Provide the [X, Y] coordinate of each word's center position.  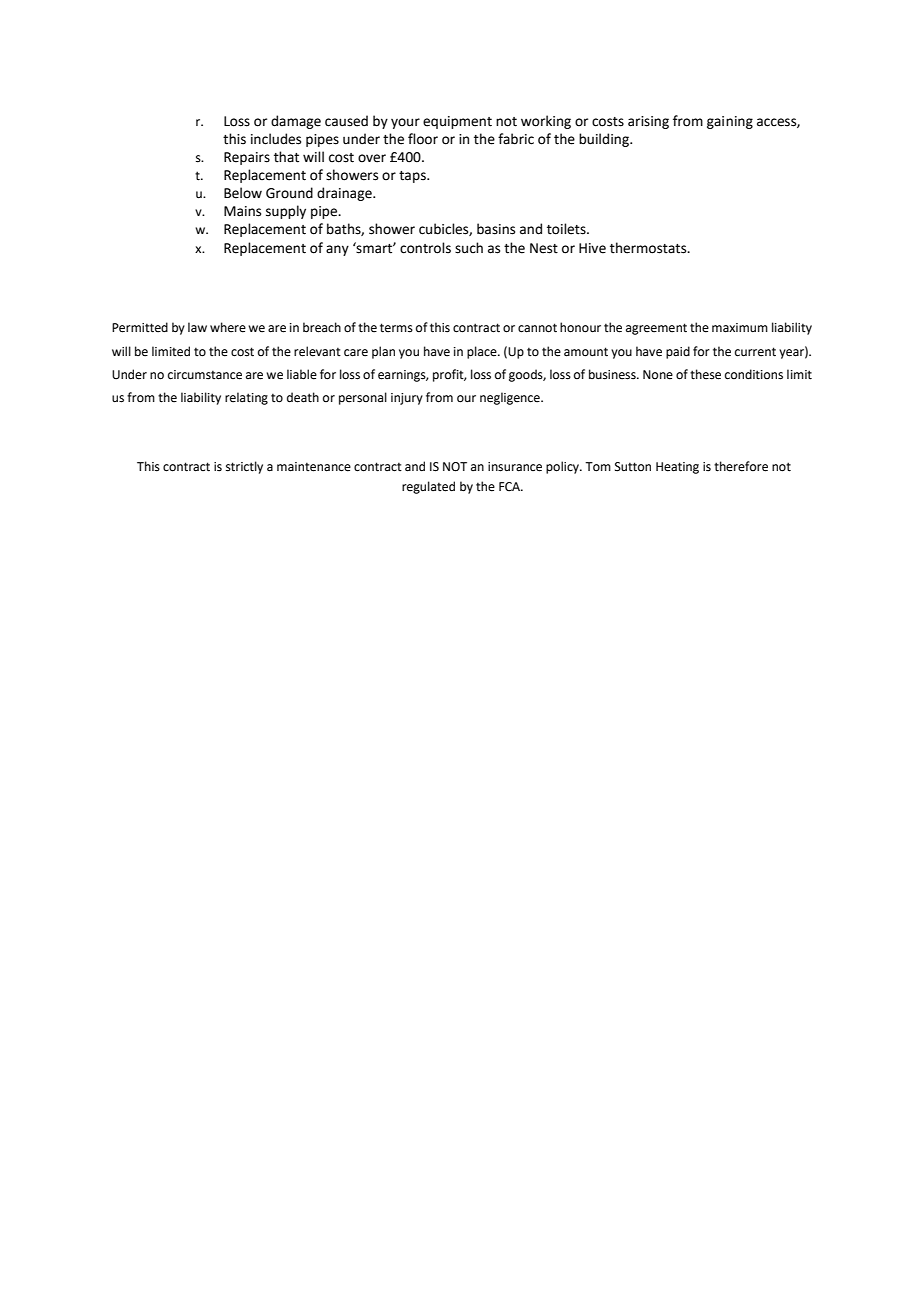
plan [383, 352]
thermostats [649, 248]
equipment [457, 122]
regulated [428, 487]
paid [678, 352]
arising [648, 122]
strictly [244, 467]
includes [276, 139]
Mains [242, 211]
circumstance [205, 375]
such [469, 248]
